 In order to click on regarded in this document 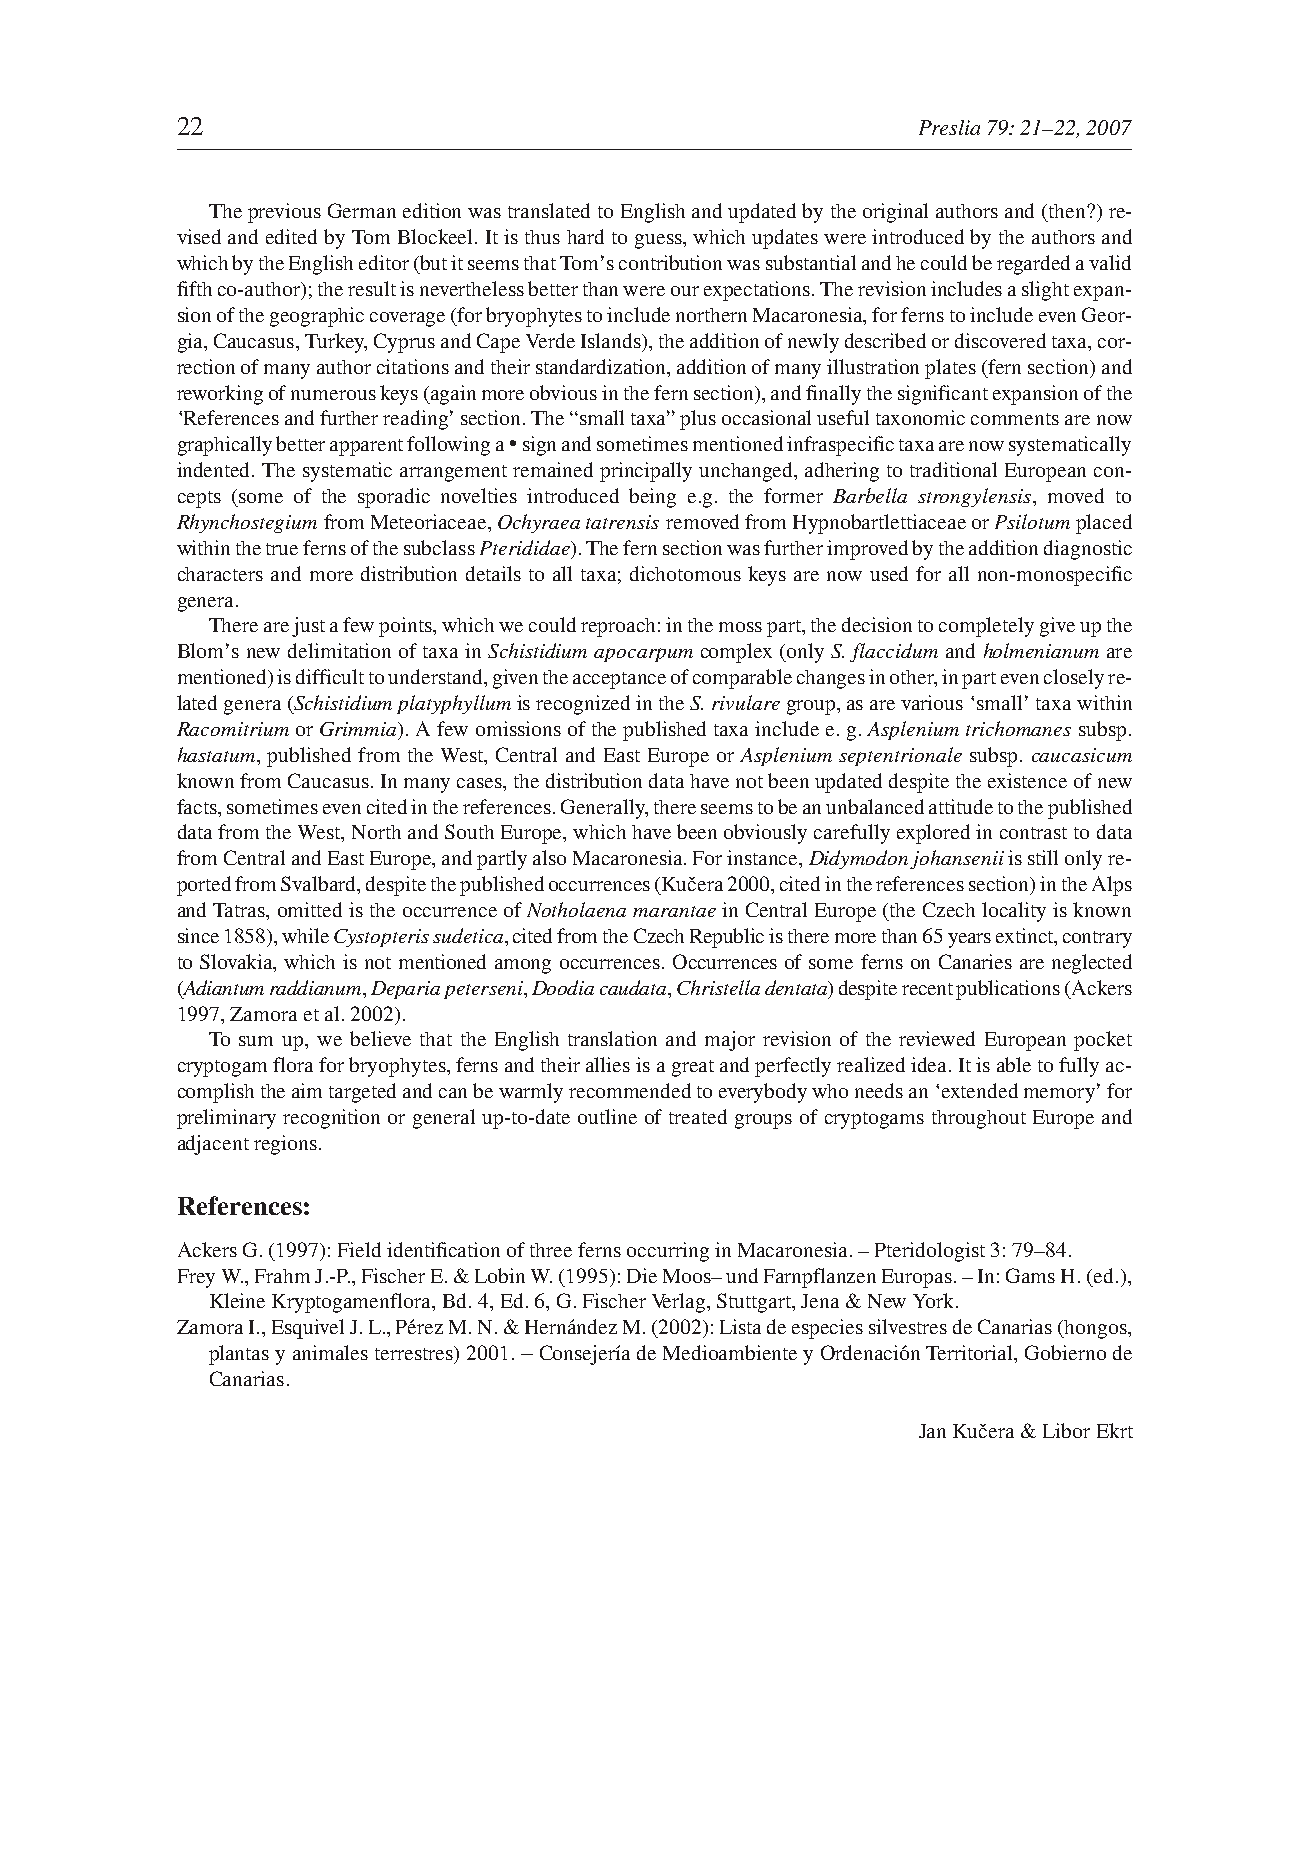, I will do `click(1033, 265)`.
